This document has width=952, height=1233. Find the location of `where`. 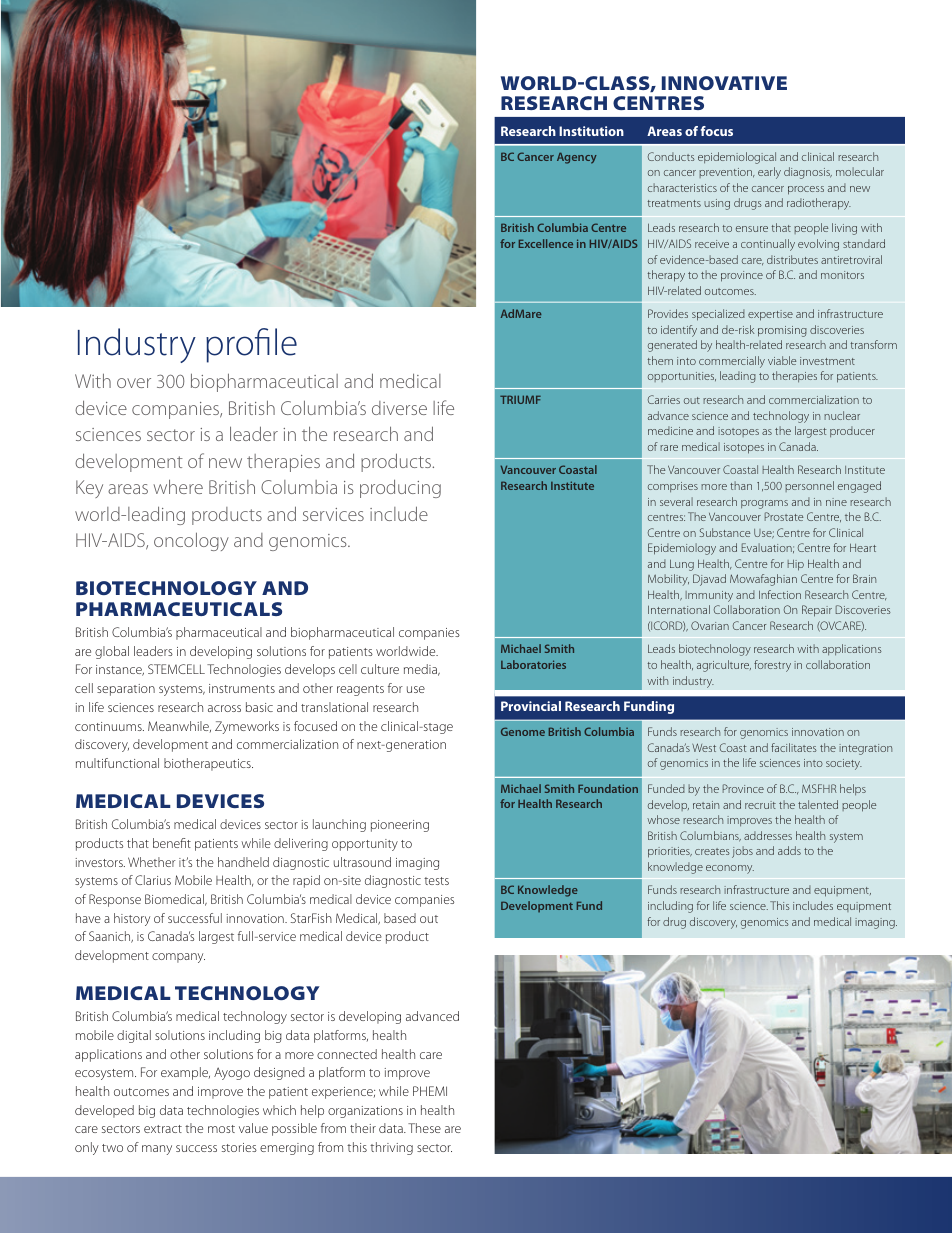

where is located at coordinates (178, 486).
